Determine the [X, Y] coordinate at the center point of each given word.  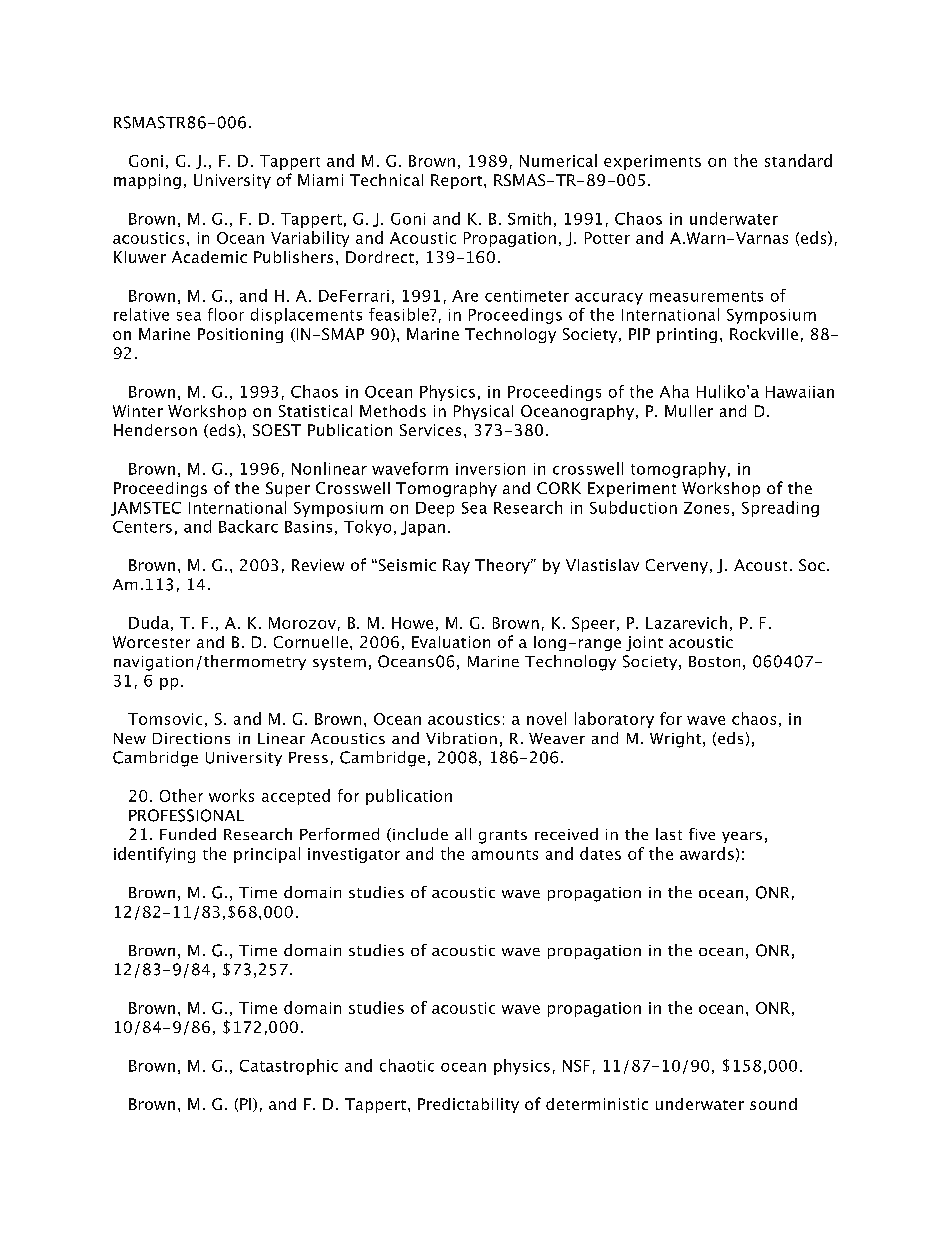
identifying [154, 855]
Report [456, 181]
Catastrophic [289, 1067]
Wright [675, 740]
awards [707, 853]
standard [798, 160]
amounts [505, 855]
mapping [147, 181]
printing [687, 335]
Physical [483, 412]
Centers [142, 527]
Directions [191, 738]
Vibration [461, 738]
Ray [456, 566]
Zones [706, 508]
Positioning [240, 335]
